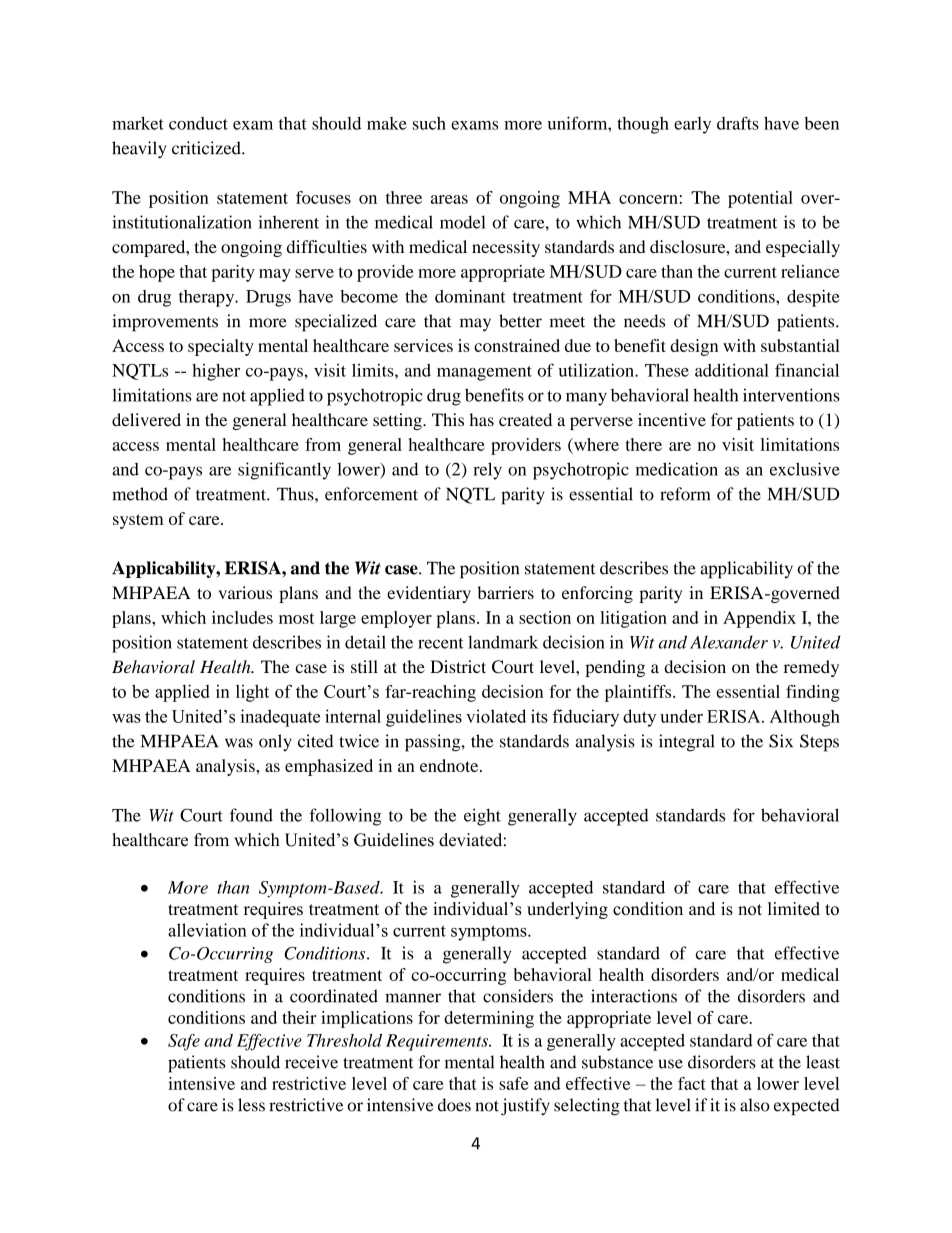  Describe the element at coordinates (454, 1105) in the page. I see `does` at that location.
